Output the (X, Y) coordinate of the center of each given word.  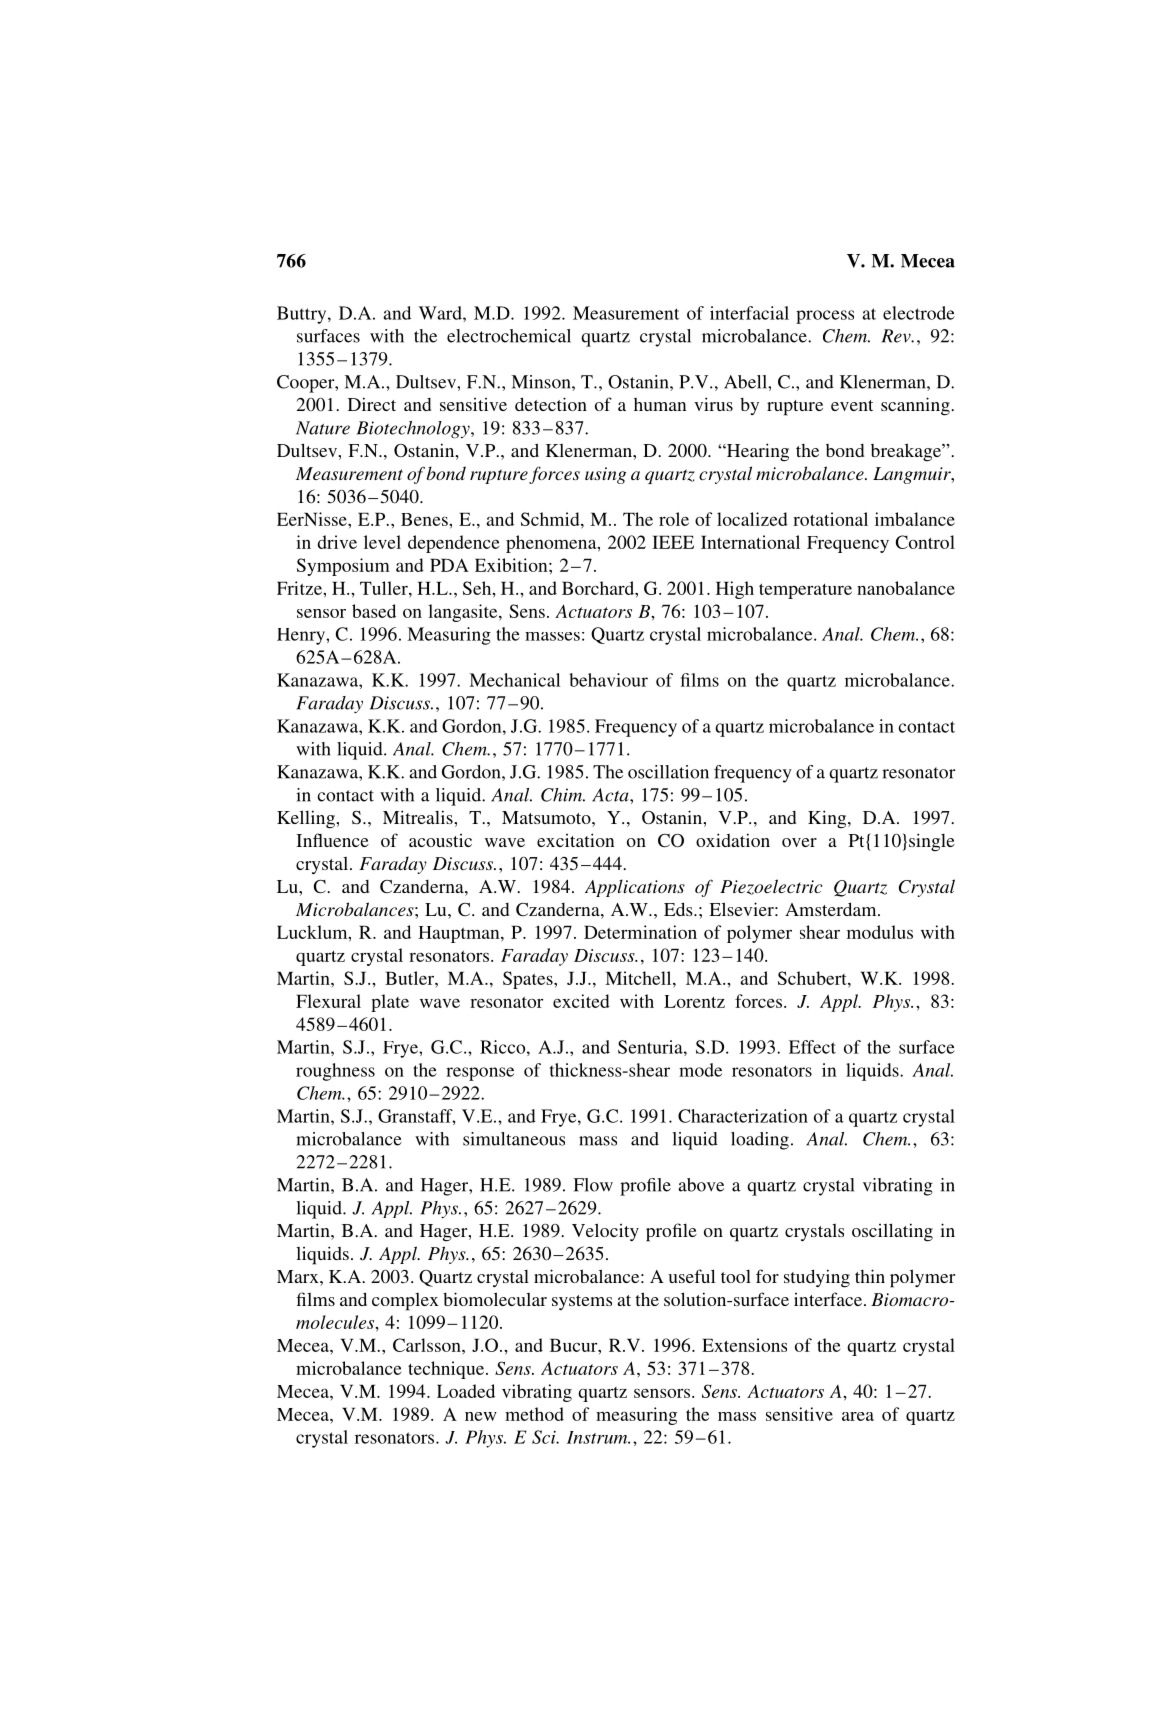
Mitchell (639, 978)
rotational (830, 519)
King (828, 819)
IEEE (673, 542)
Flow (593, 1185)
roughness (335, 1072)
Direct (372, 404)
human (660, 404)
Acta (611, 795)
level (382, 542)
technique (446, 1370)
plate (390, 1003)
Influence (332, 840)
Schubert (813, 978)
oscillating (892, 1232)
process (825, 317)
